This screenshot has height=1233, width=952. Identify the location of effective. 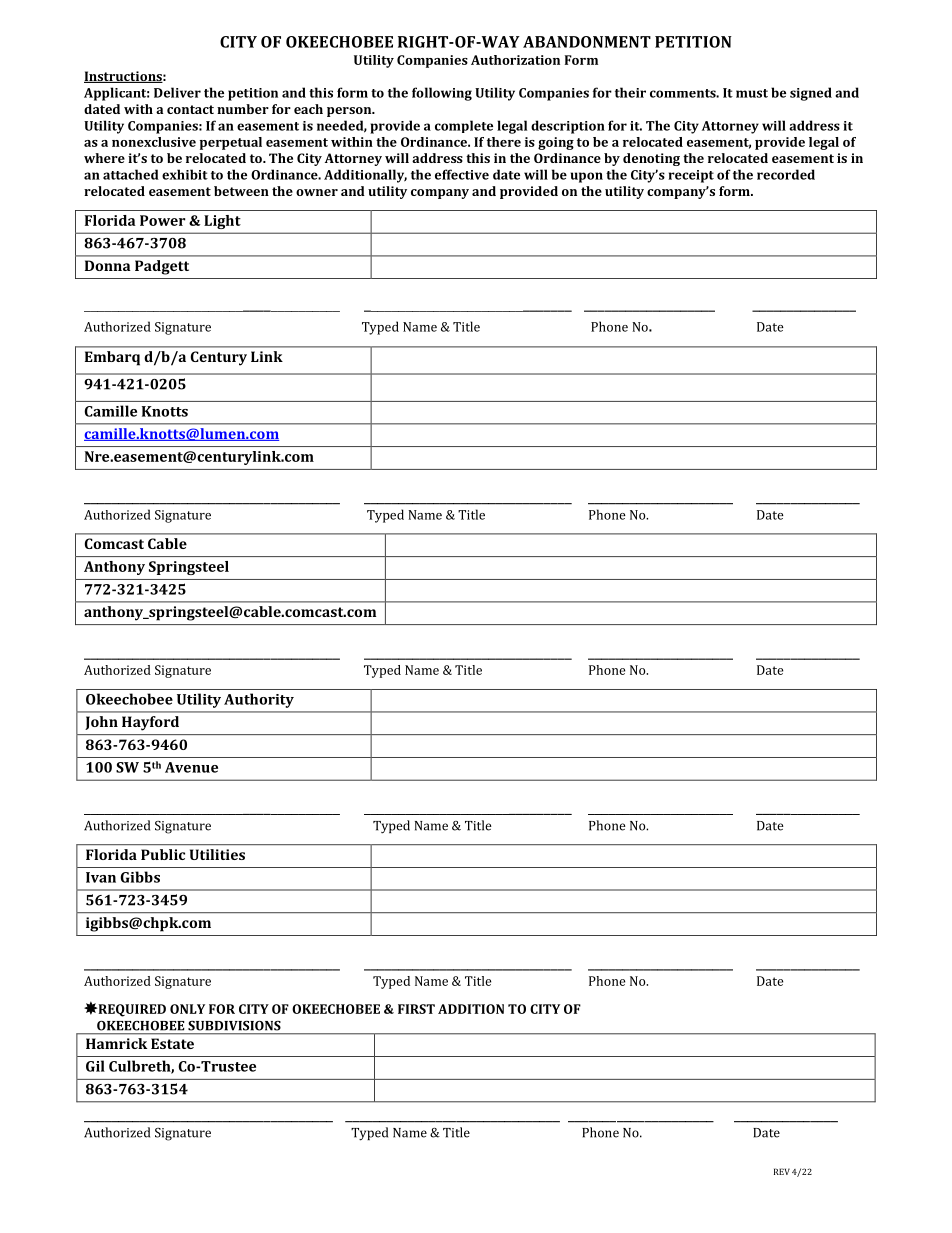
(462, 174).
